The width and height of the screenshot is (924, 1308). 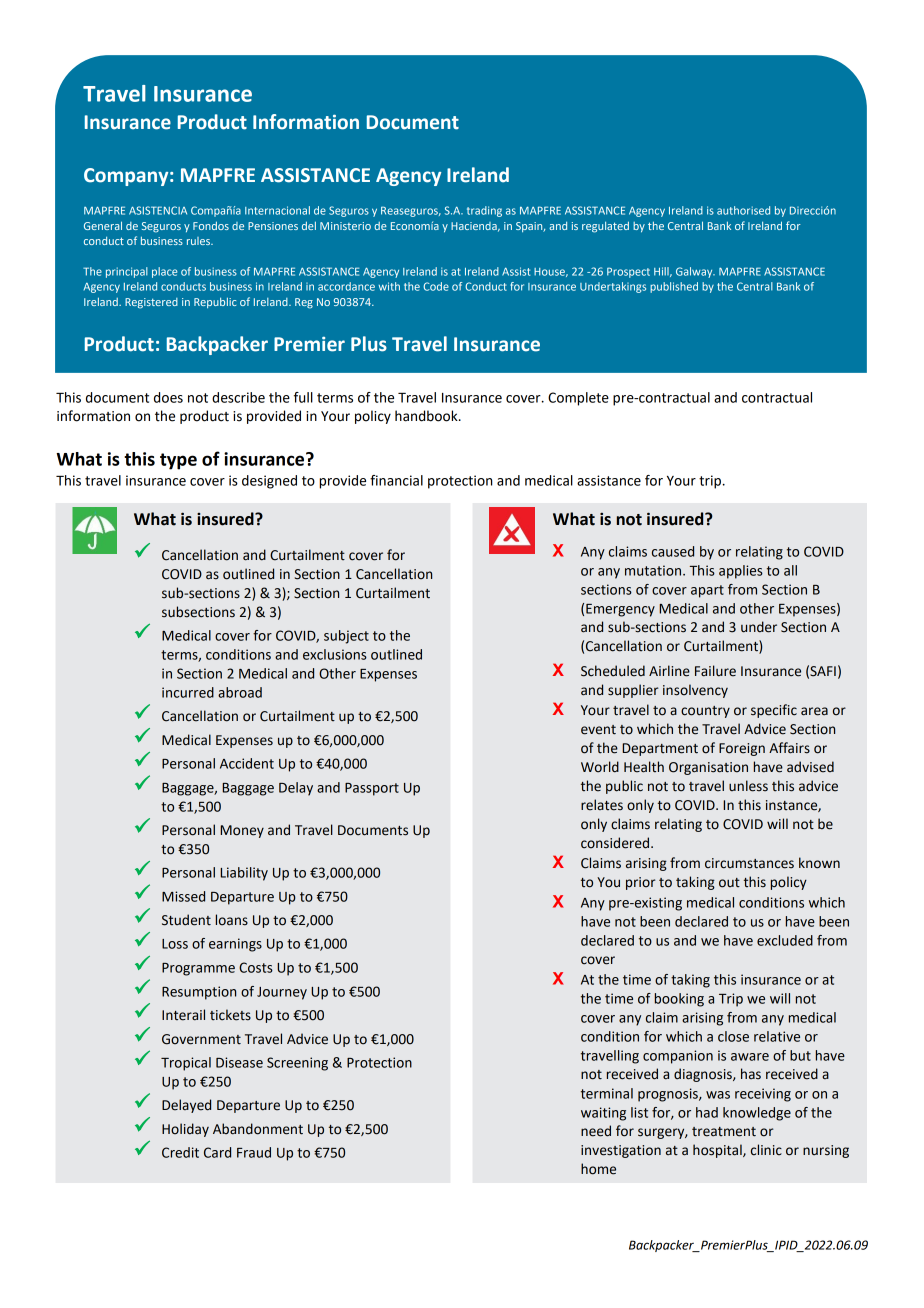 What do you see at coordinates (185, 1130) in the screenshot?
I see `Holiday` at bounding box center [185, 1130].
